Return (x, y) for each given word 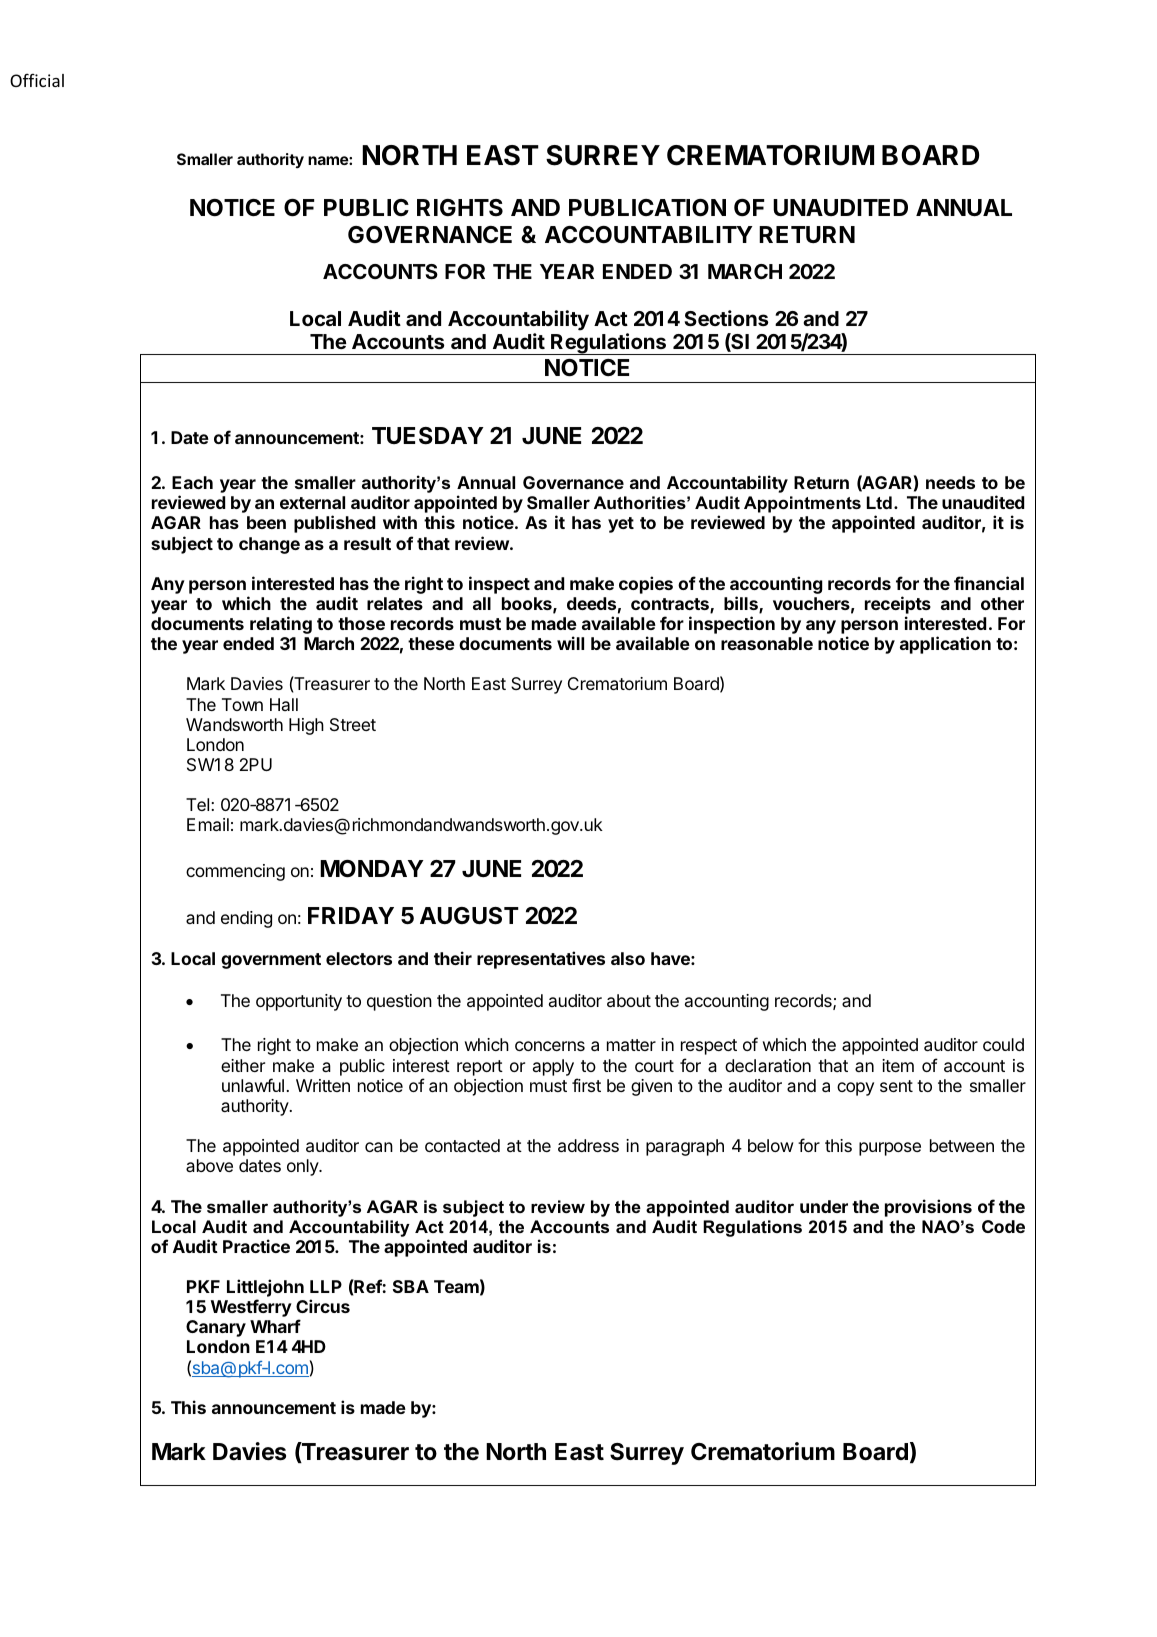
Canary (216, 1328)
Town (242, 704)
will (570, 643)
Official (37, 80)
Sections (726, 318)
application (945, 645)
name (329, 160)
